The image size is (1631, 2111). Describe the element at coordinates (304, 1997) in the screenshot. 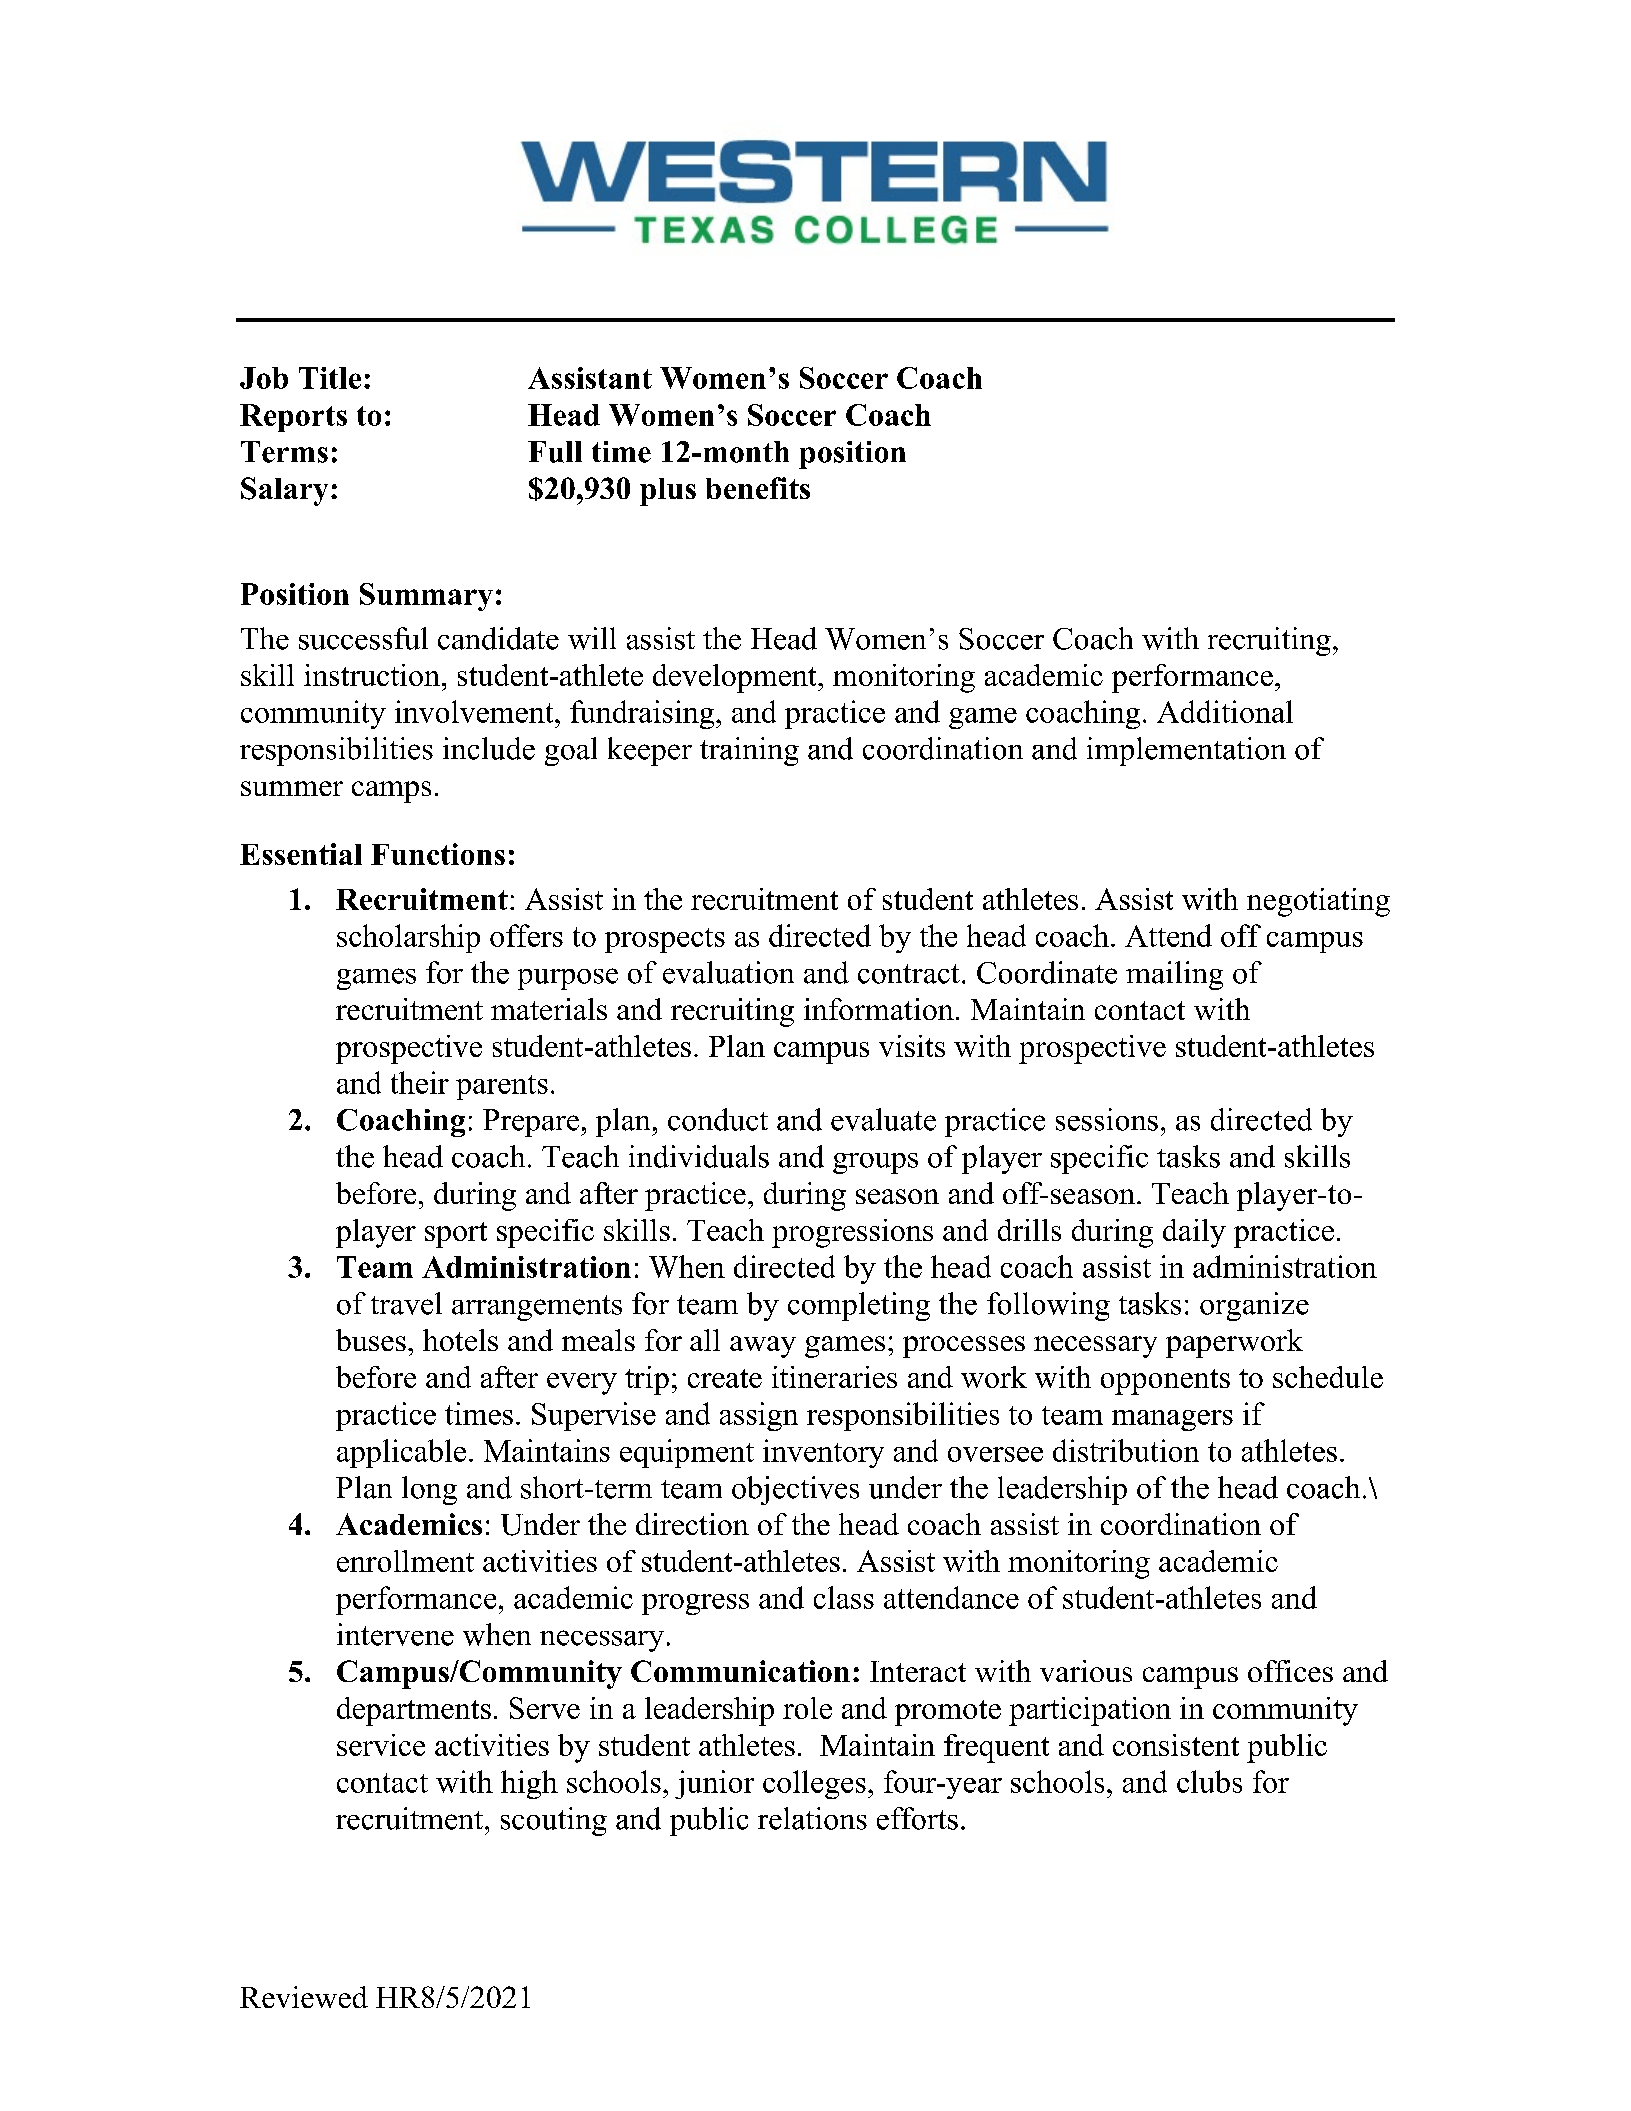

I see `Reviewed` at that location.
